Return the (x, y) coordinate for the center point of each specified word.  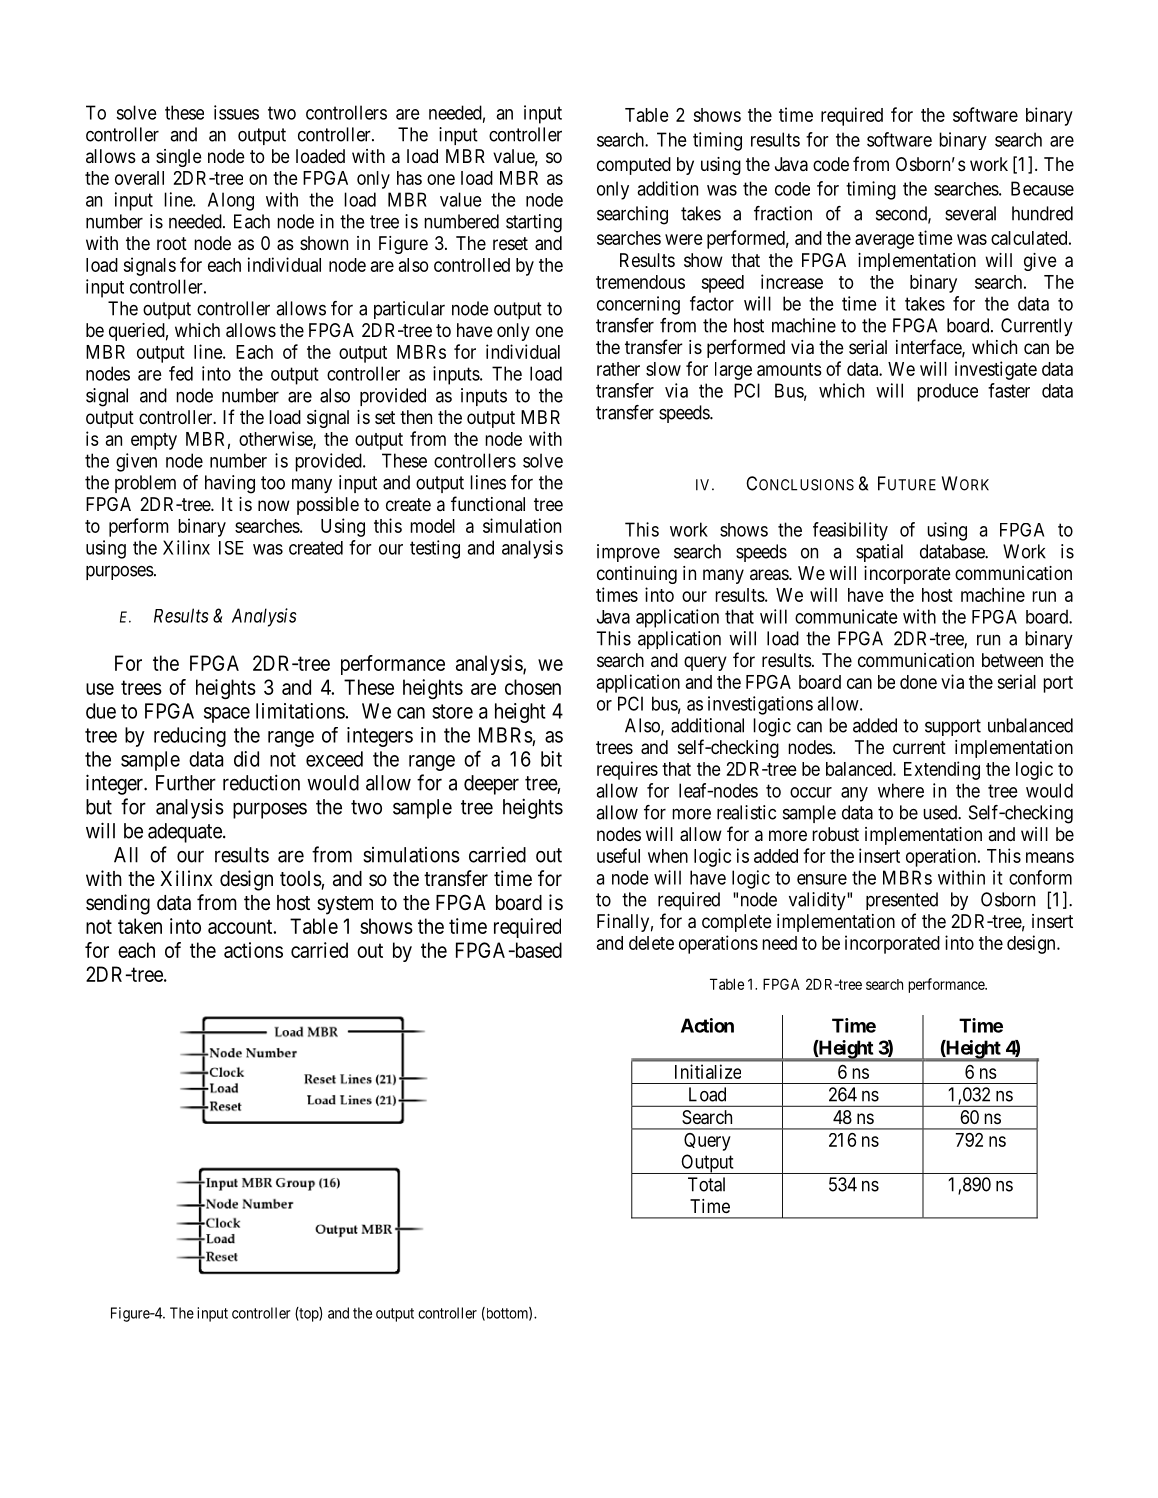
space (227, 715)
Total (706, 1184)
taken (140, 926)
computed (634, 166)
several (970, 213)
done (918, 682)
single (179, 158)
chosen (533, 687)
